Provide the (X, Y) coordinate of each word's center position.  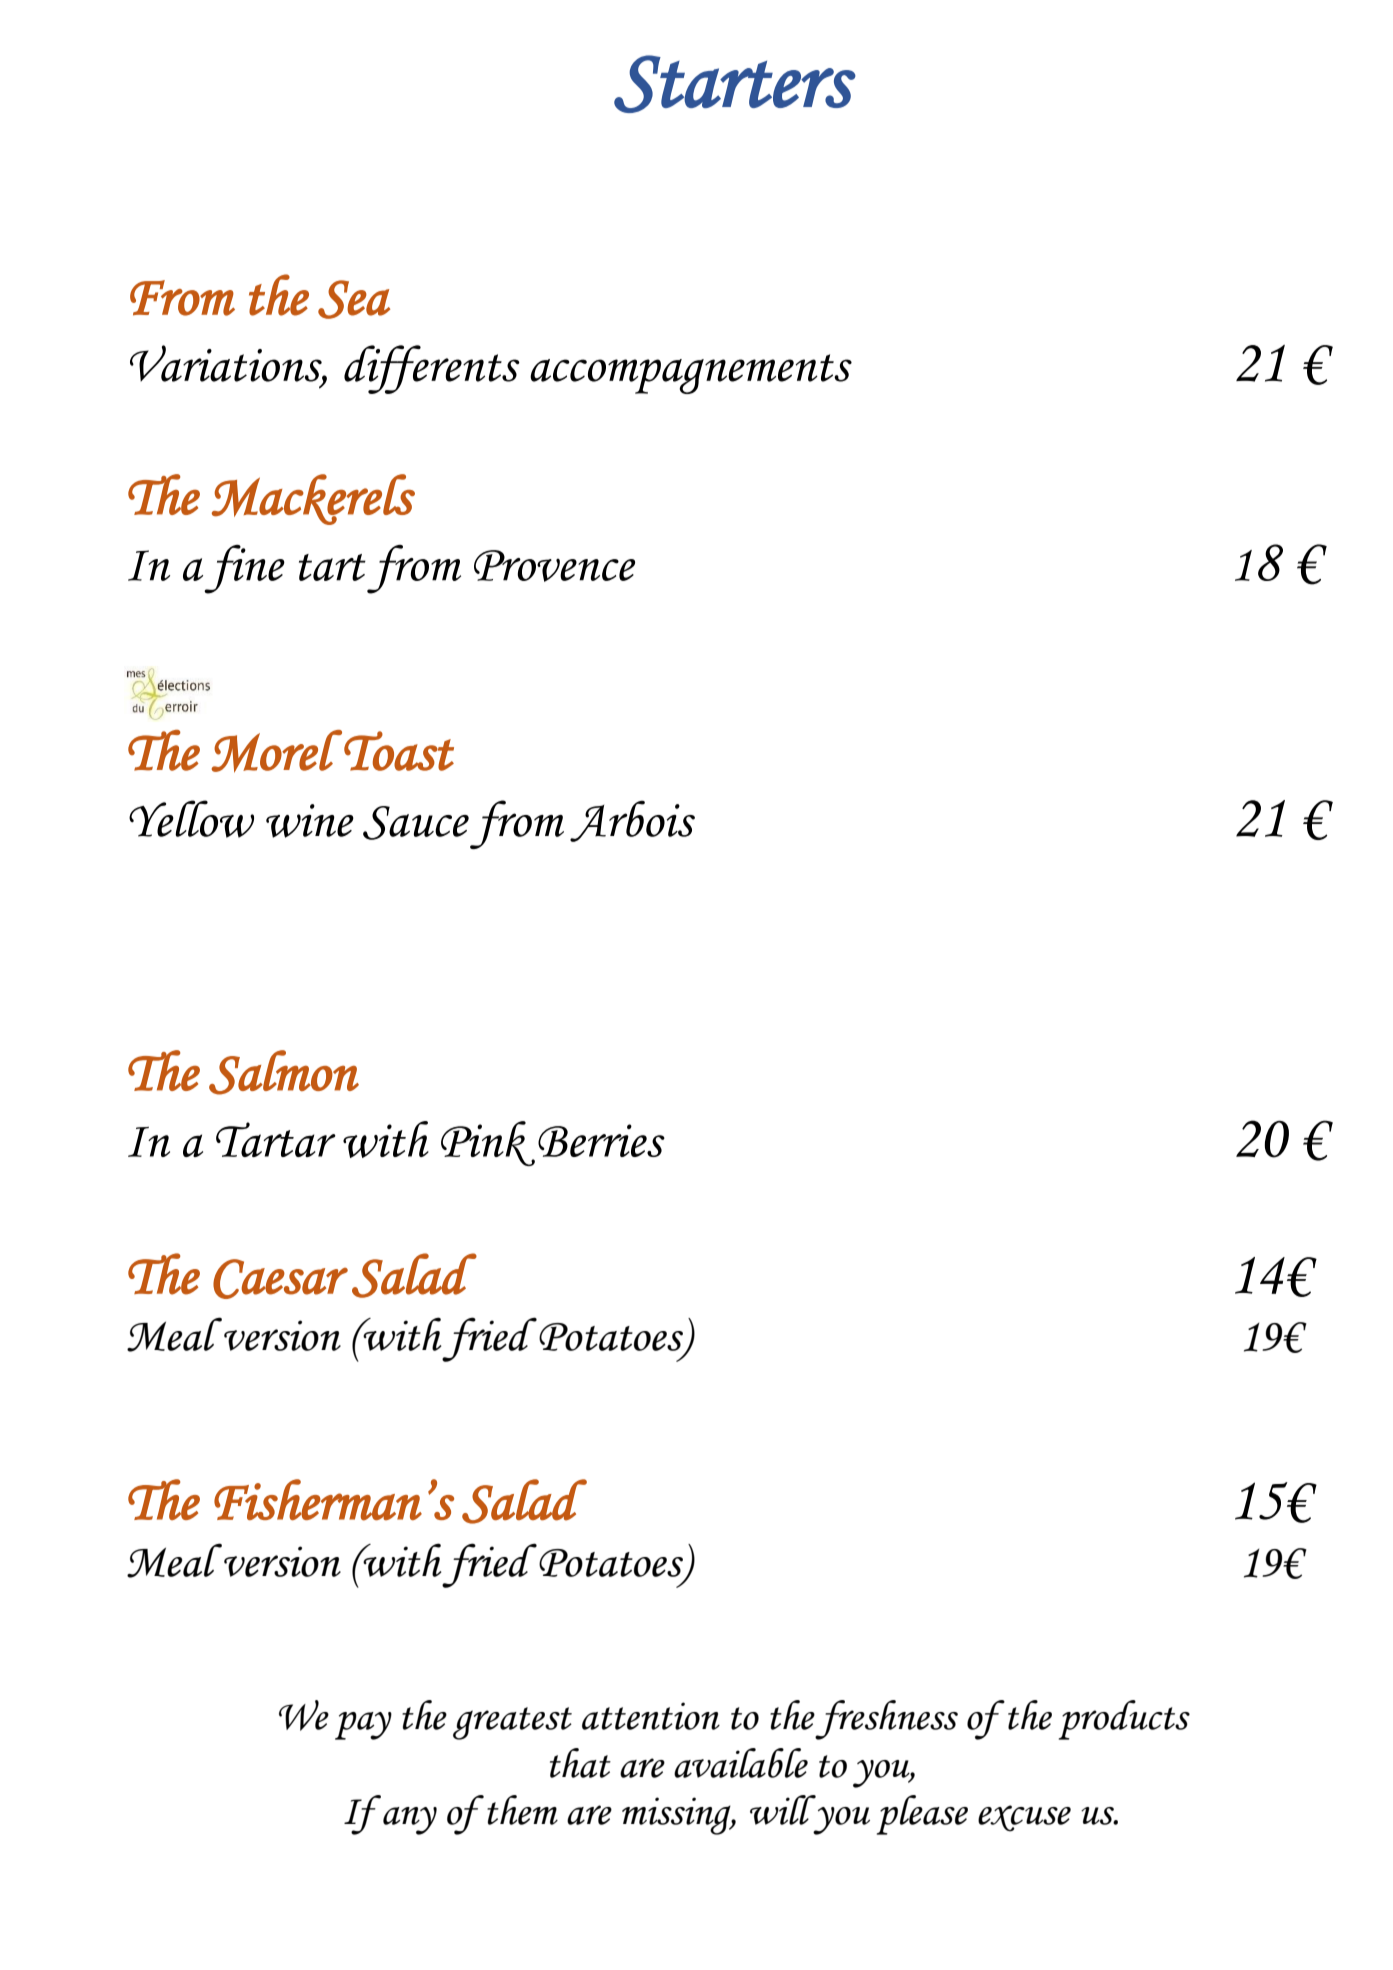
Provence (554, 566)
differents (432, 369)
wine (310, 821)
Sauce (416, 823)
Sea (354, 299)
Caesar (280, 1279)
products (1124, 1720)
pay (363, 1726)
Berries (601, 1140)
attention (651, 1716)
